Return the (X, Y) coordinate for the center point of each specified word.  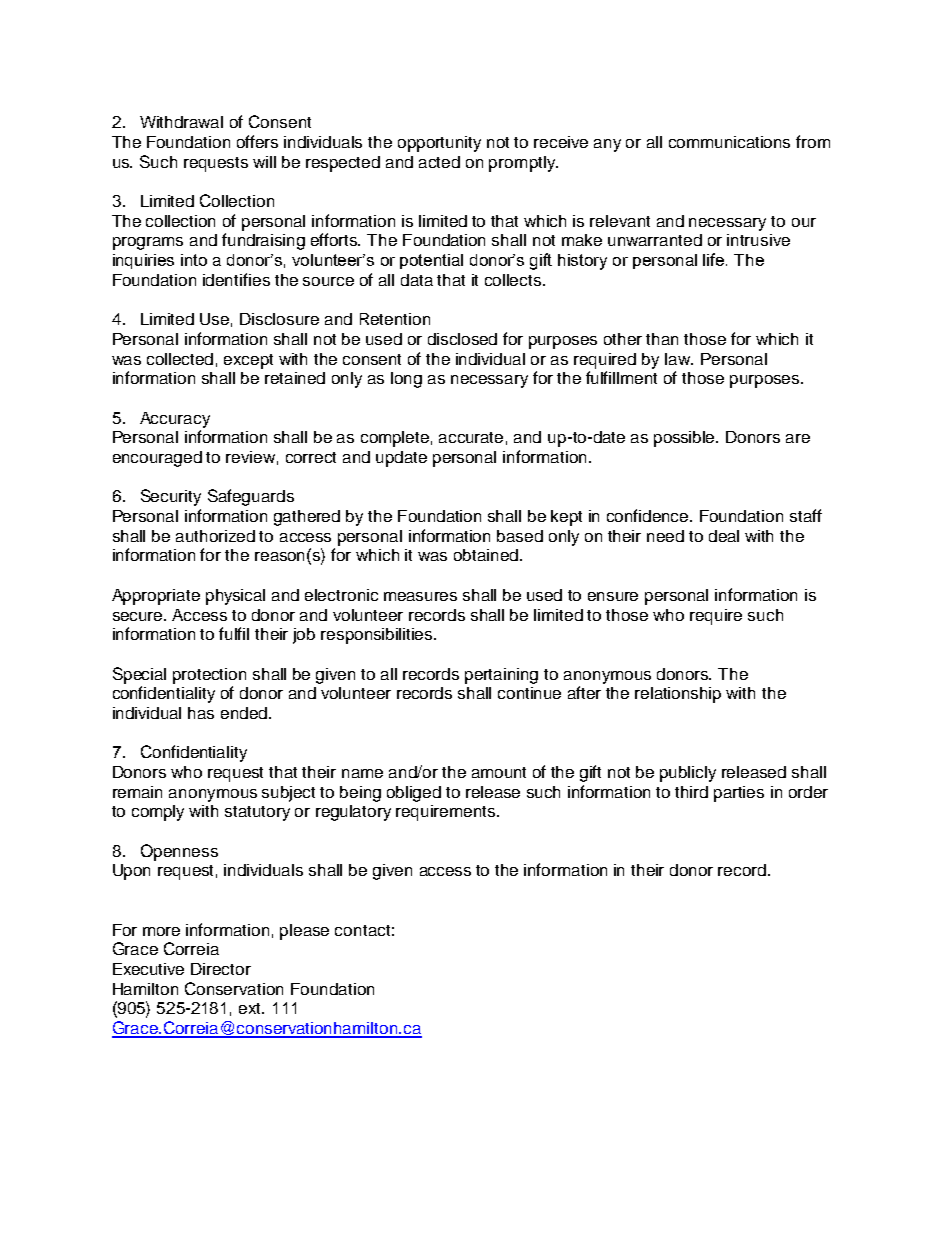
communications (729, 142)
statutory (257, 813)
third (691, 792)
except (248, 361)
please (304, 932)
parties (739, 794)
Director (221, 969)
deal (724, 536)
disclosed (462, 339)
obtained (487, 555)
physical (235, 597)
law (678, 359)
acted (439, 162)
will (264, 162)
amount (499, 772)
